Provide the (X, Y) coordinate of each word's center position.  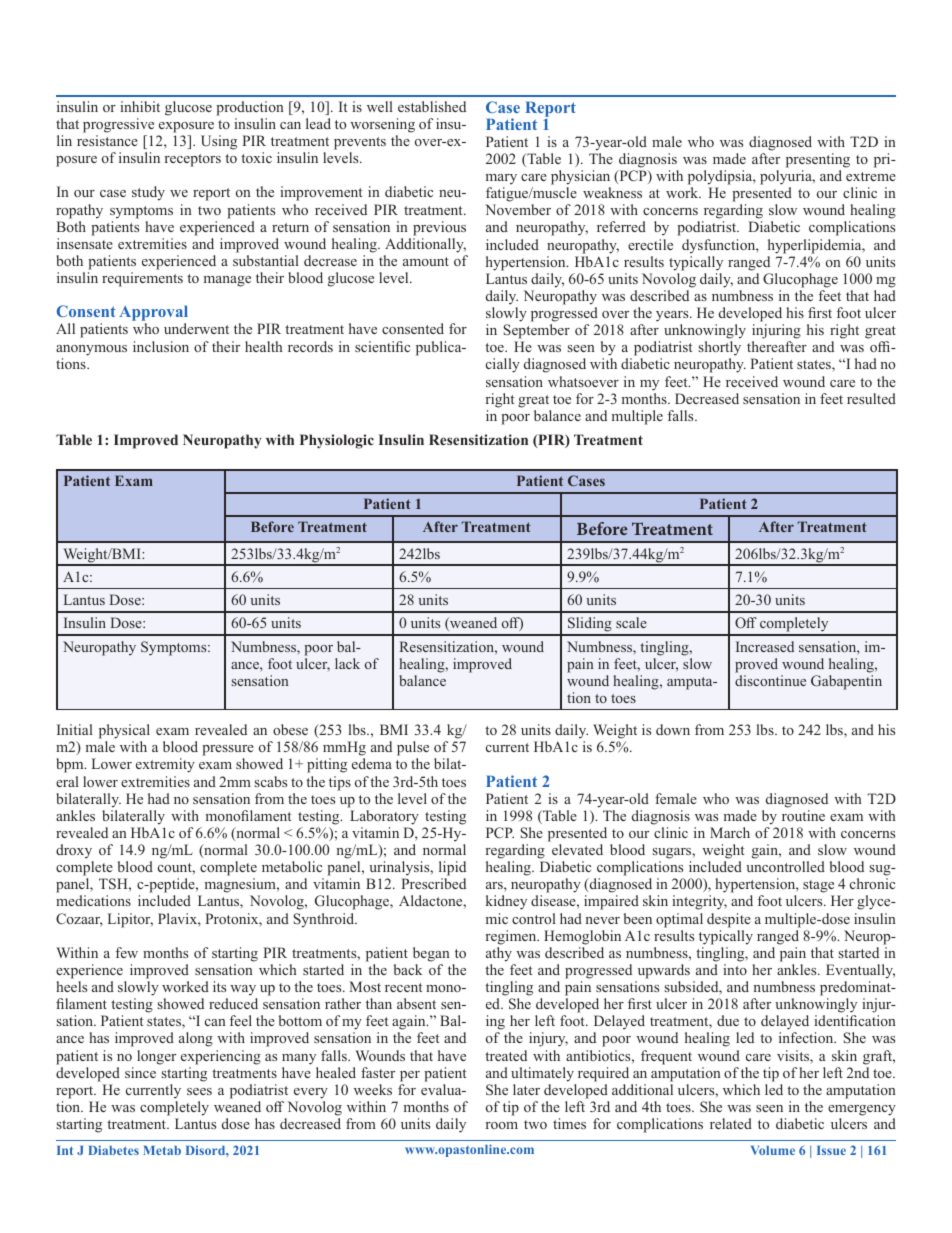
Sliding (590, 626)
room (501, 1125)
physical (124, 731)
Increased (765, 646)
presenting (818, 160)
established (432, 106)
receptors (192, 160)
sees (199, 1091)
